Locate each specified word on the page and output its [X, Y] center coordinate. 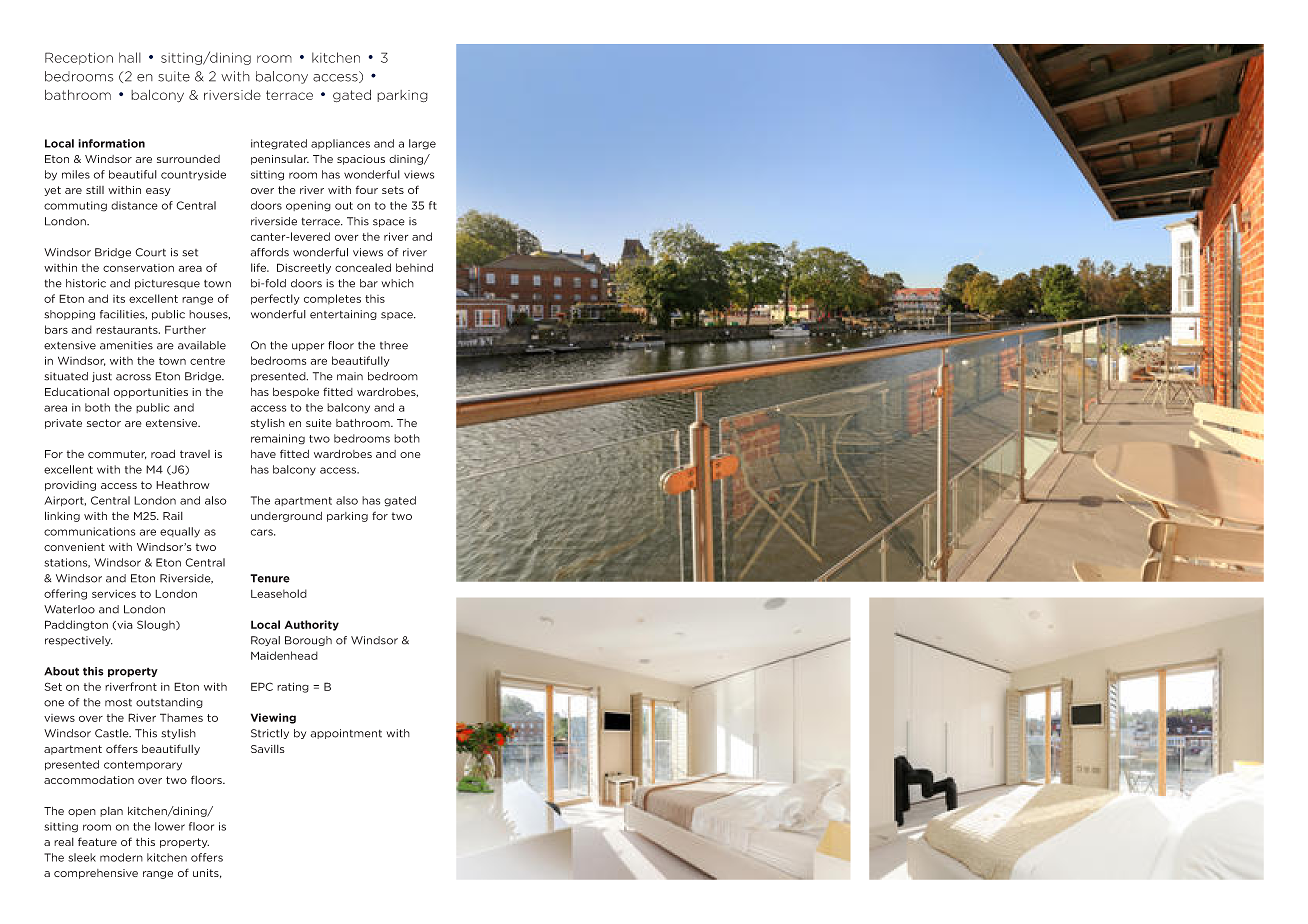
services [114, 594]
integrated [279, 144]
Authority [311, 625]
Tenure [270, 578]
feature [97, 841]
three [394, 345]
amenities [126, 345]
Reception [79, 58]
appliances [340, 144]
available [202, 345]
